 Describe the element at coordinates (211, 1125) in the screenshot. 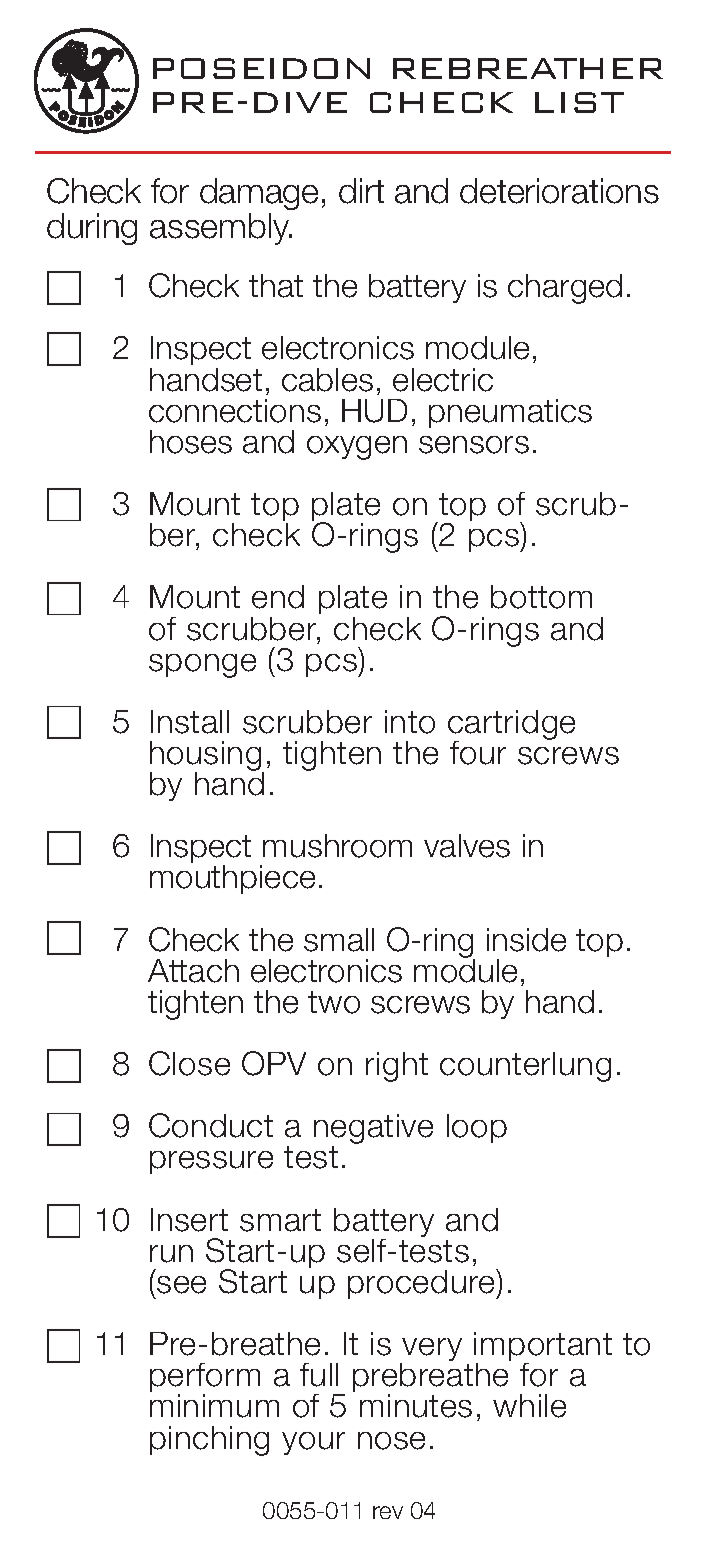

I see `Conduct` at that location.
